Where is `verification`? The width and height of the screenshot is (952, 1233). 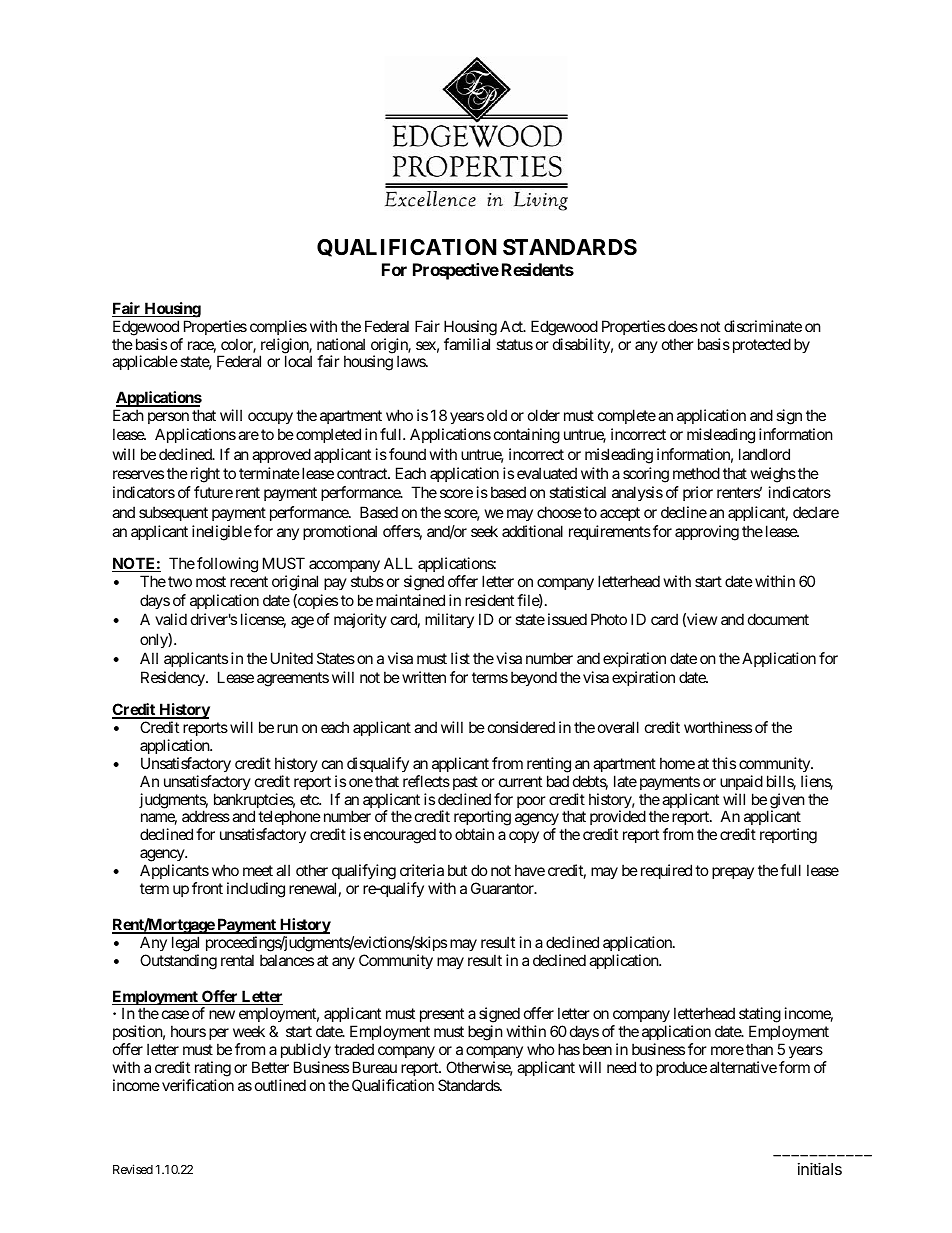
verification is located at coordinates (198, 1085).
